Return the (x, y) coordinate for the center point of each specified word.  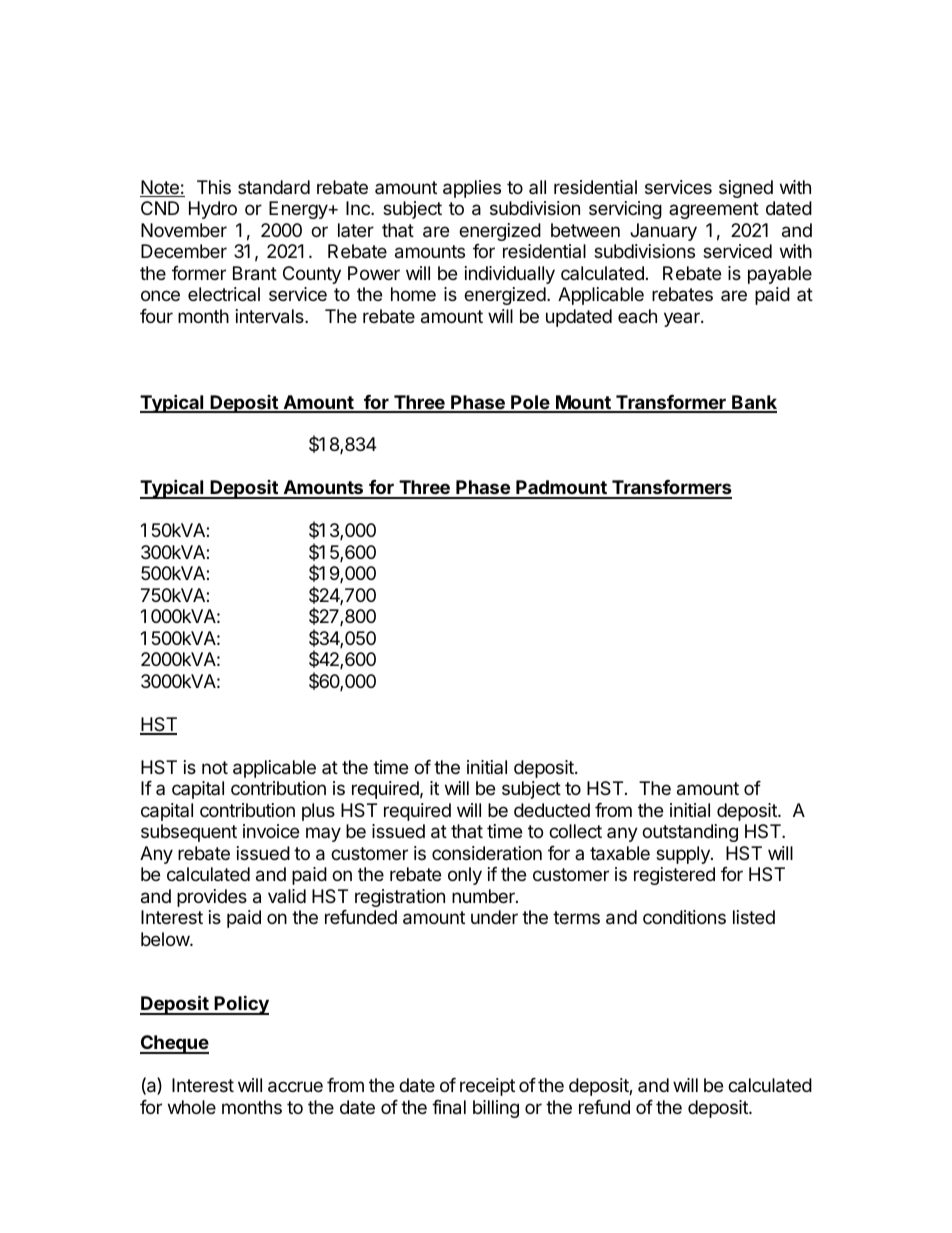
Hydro (213, 210)
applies (472, 189)
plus (318, 812)
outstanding (690, 833)
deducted (552, 810)
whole (192, 1107)
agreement (714, 210)
